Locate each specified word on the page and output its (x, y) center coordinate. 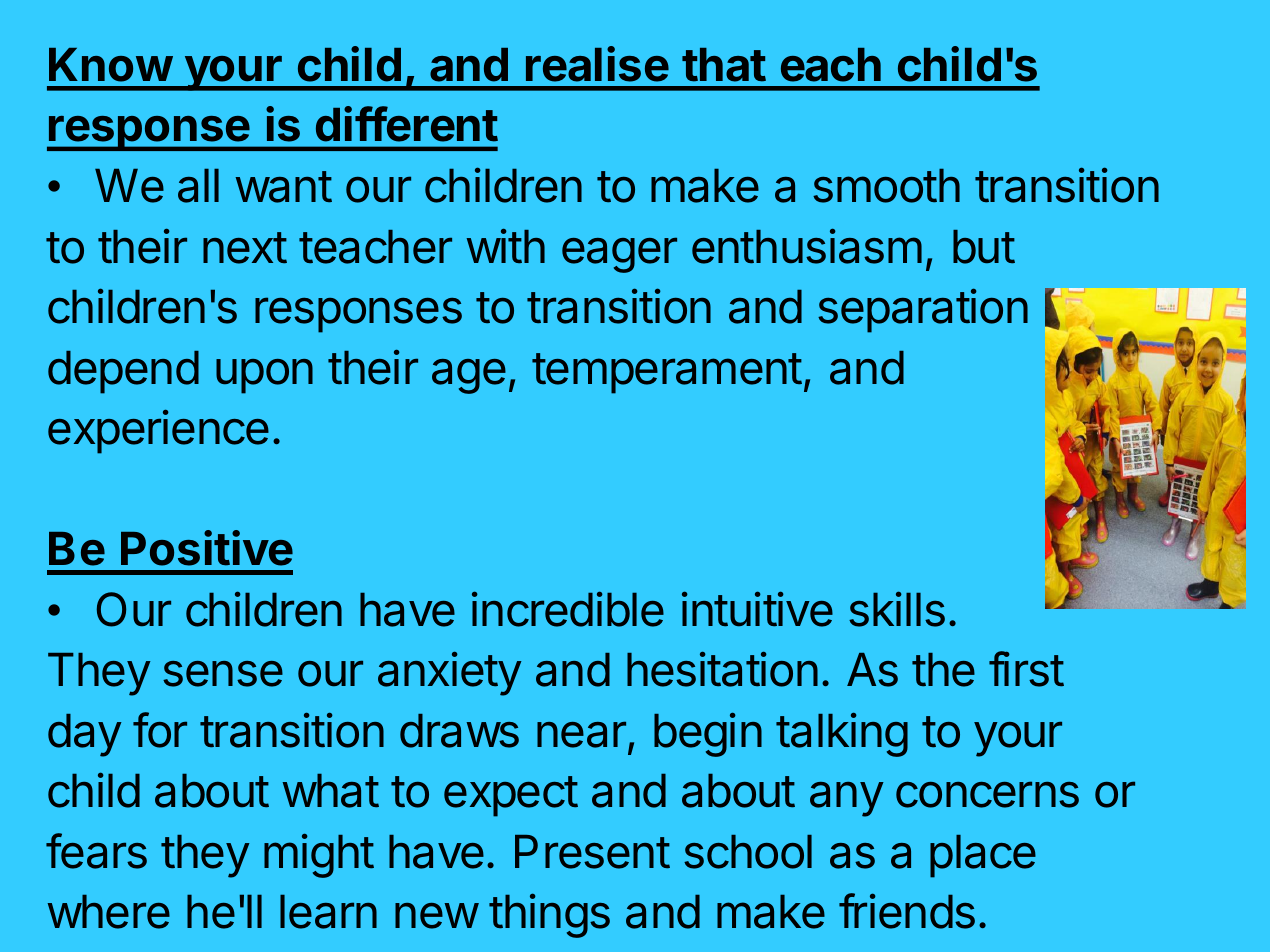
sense (223, 674)
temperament (667, 373)
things (549, 916)
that (724, 65)
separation (923, 310)
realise (597, 64)
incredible (568, 609)
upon (264, 376)
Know (111, 65)
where (108, 912)
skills (897, 609)
